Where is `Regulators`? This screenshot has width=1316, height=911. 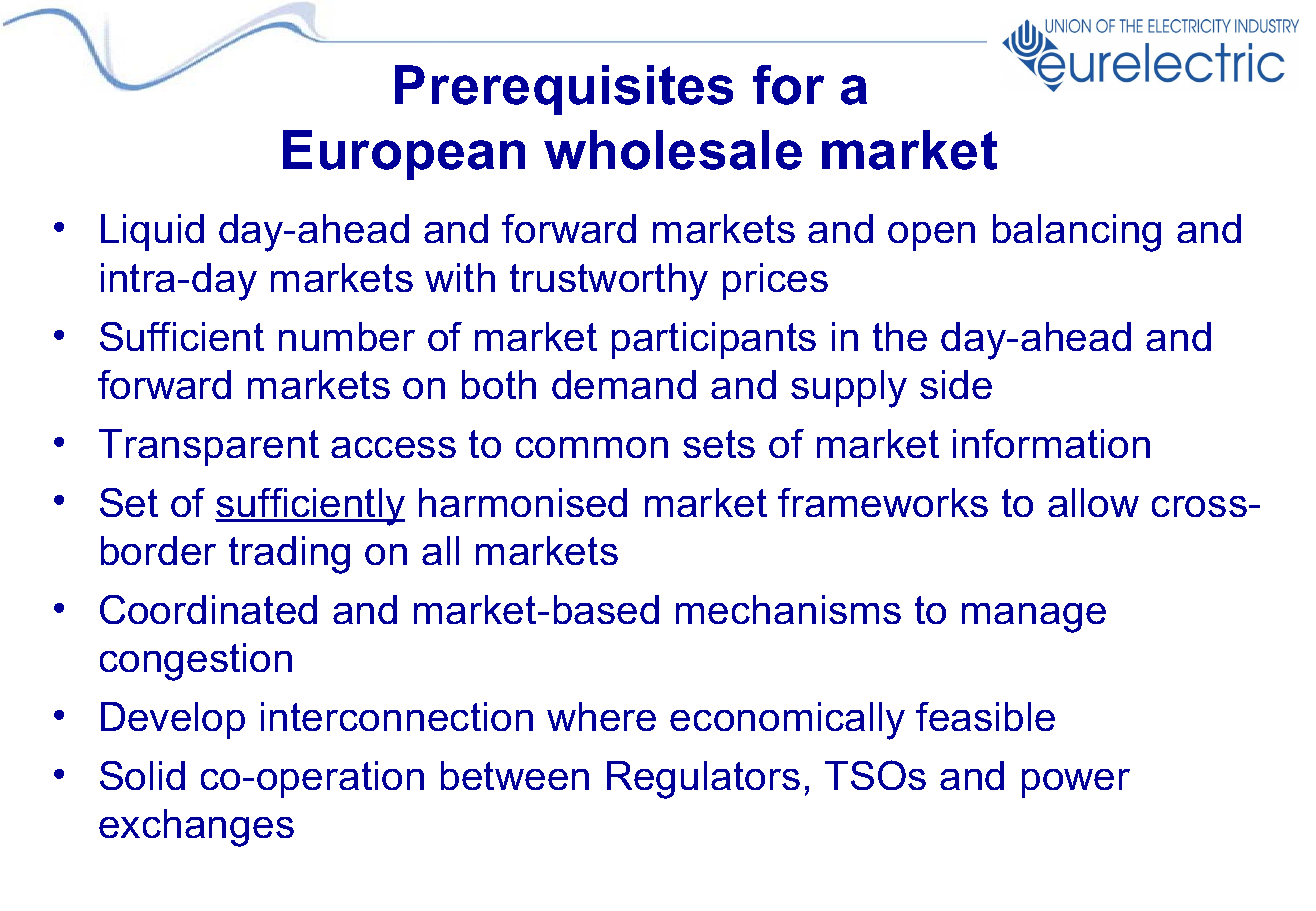 Regulators is located at coordinates (703, 780).
